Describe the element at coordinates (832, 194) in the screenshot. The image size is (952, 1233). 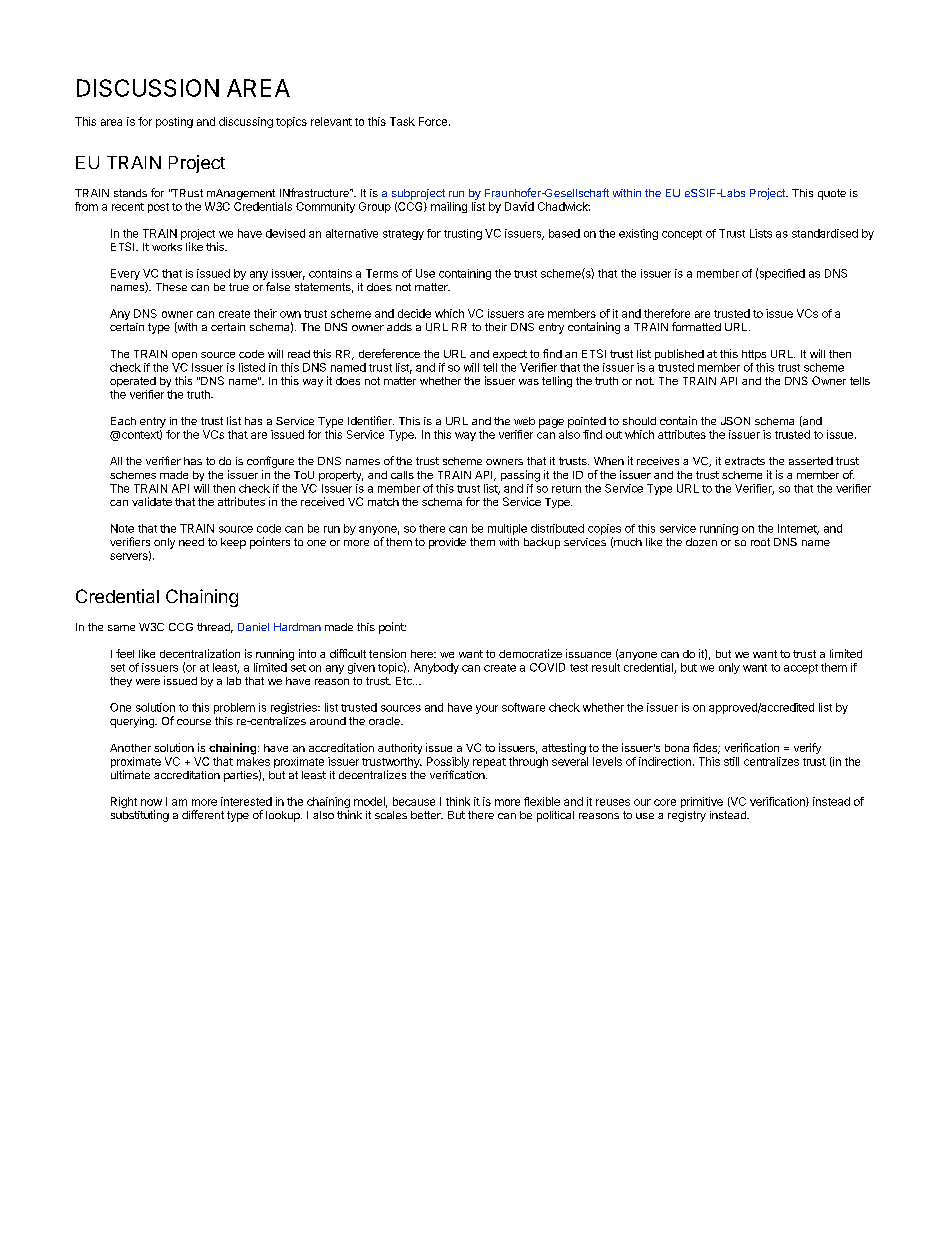
I see `quote` at that location.
